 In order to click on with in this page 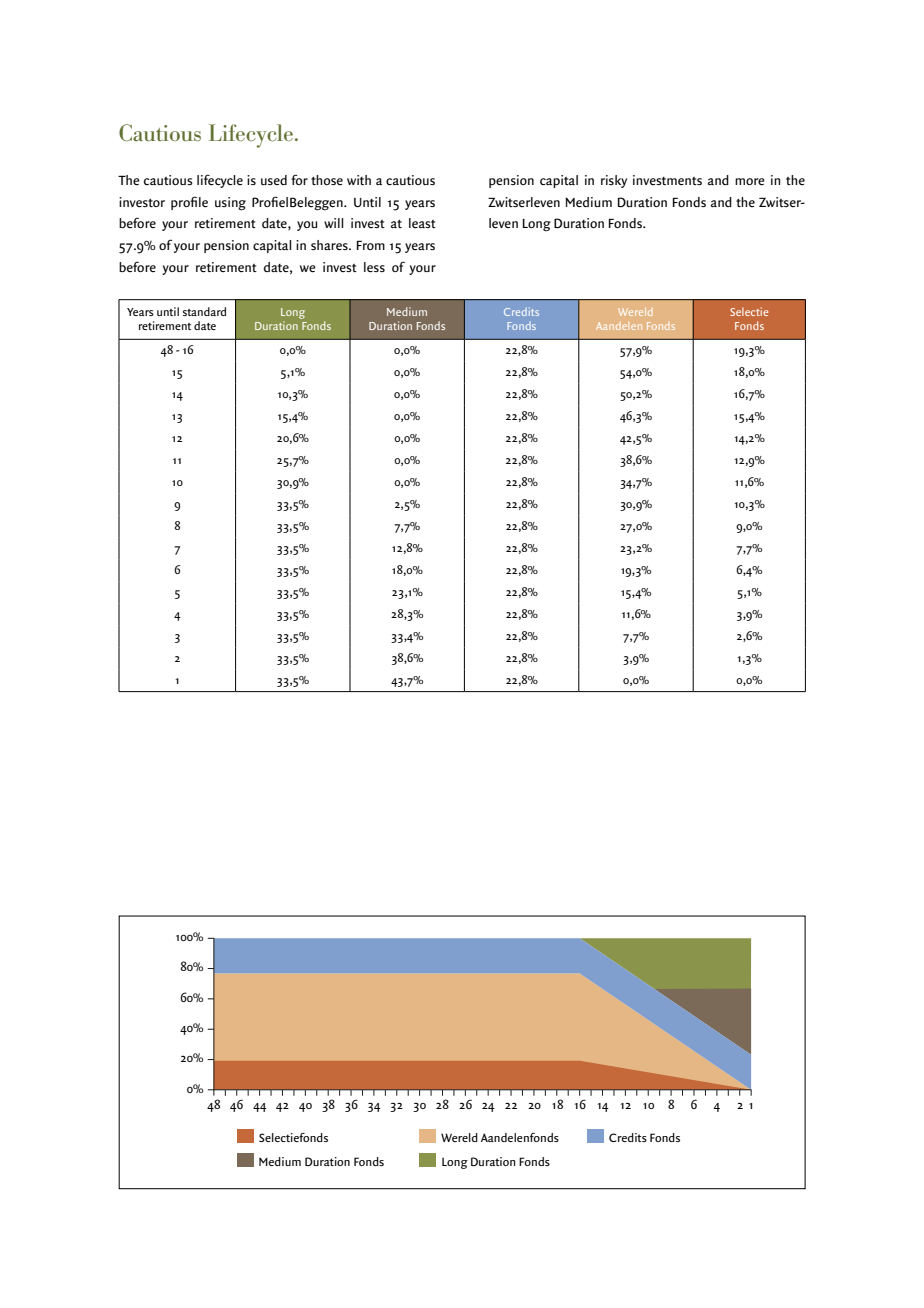, I will do `click(359, 180)`.
